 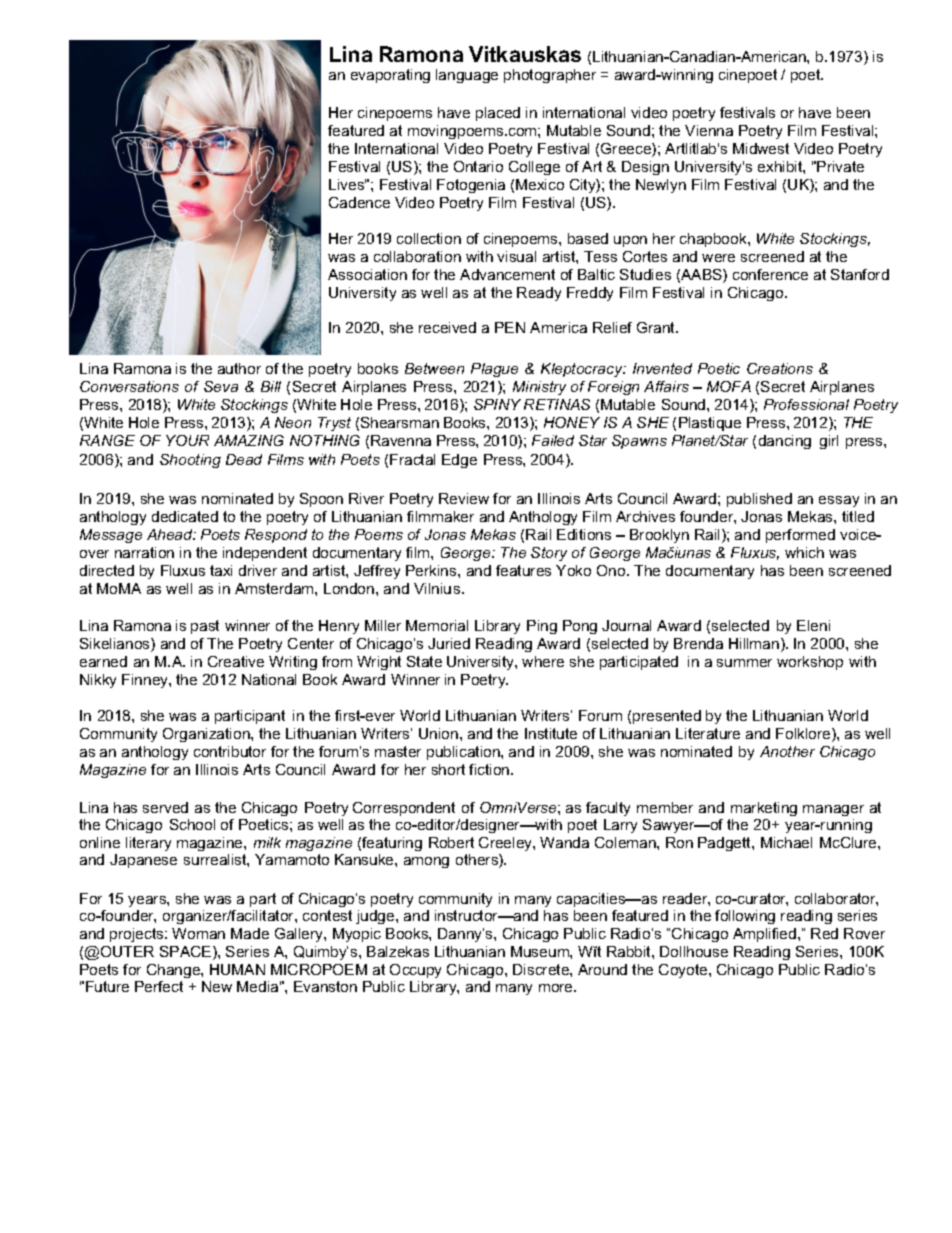 What do you see at coordinates (424, 661) in the screenshot?
I see `State` at bounding box center [424, 661].
